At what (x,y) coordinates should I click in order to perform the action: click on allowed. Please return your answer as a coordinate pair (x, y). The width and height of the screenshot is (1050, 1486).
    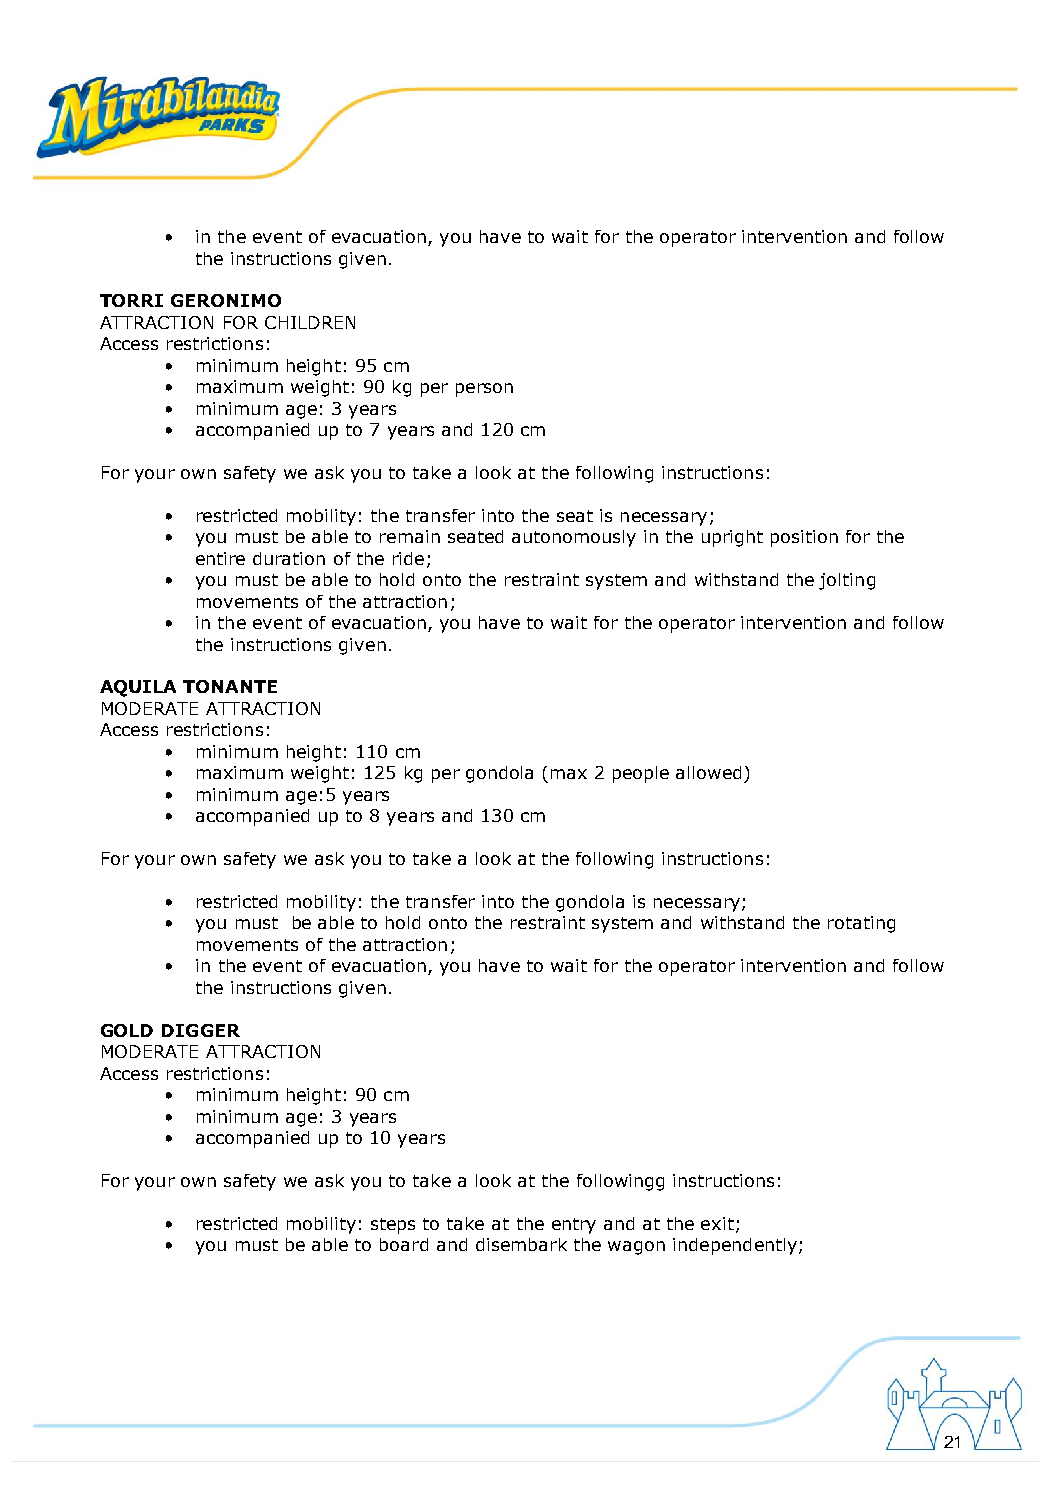
    Looking at the image, I should click on (708, 772).
